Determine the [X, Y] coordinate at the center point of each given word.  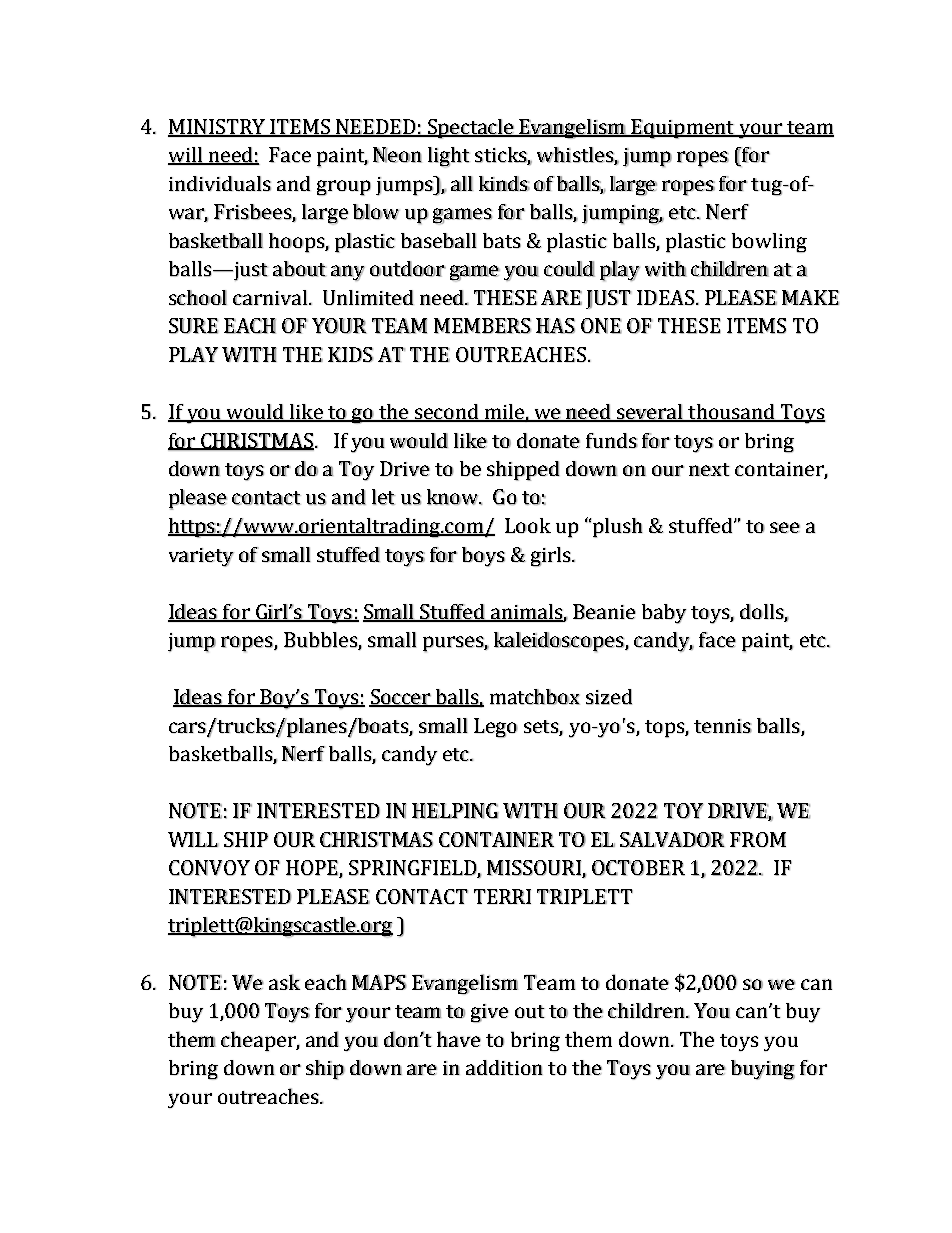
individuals [220, 183]
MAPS [379, 982]
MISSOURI [535, 869]
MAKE [810, 297]
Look [528, 525]
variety [201, 557]
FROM [758, 839]
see [785, 527]
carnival [271, 297]
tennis [723, 726]
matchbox [535, 697]
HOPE [313, 869]
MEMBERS [482, 326]
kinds [504, 183]
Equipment [683, 129]
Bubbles [321, 641]
